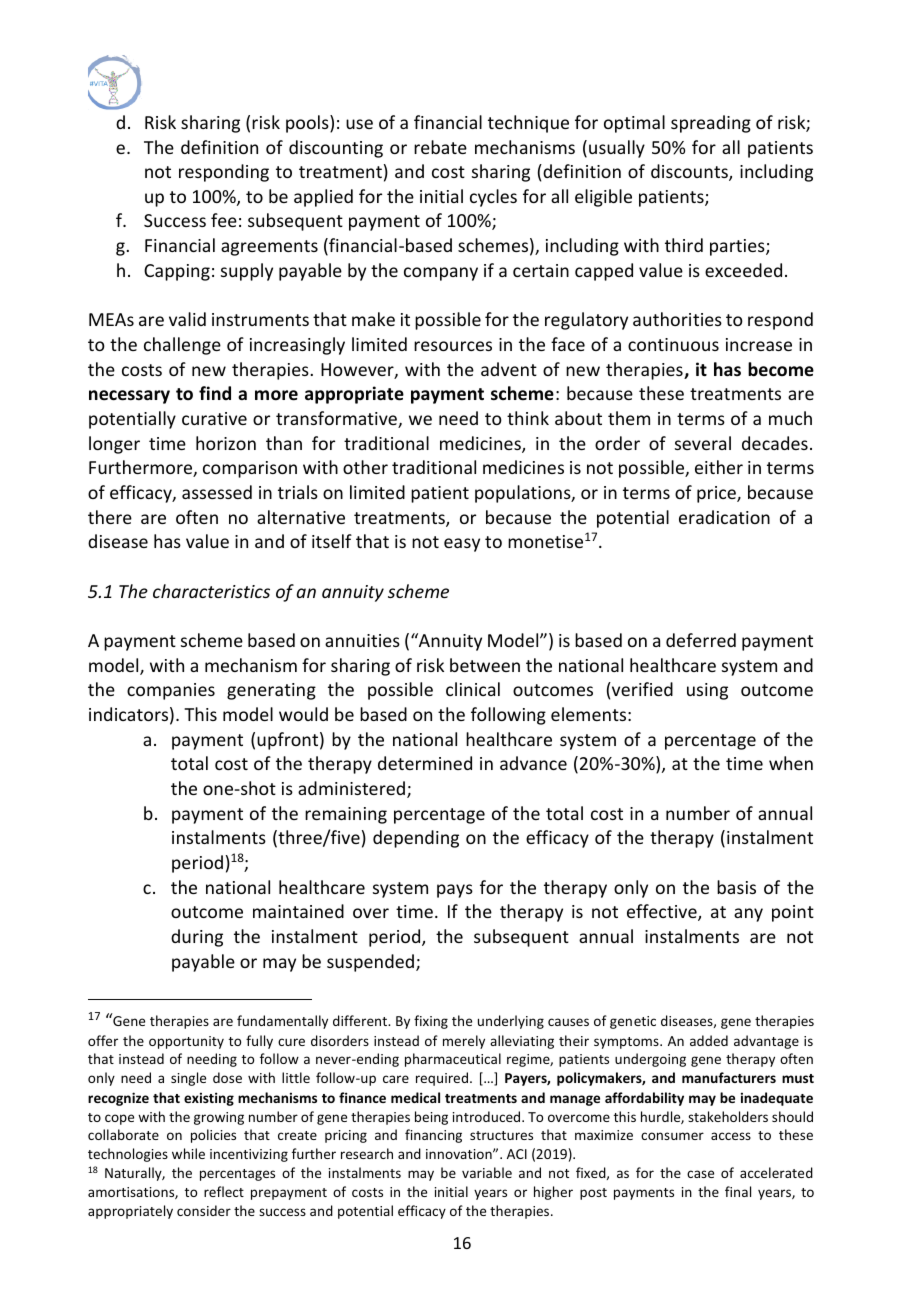 This document has height=1309, width=924. What do you see at coordinates (171, 691) in the document?
I see `companies` at bounding box center [171, 691].
